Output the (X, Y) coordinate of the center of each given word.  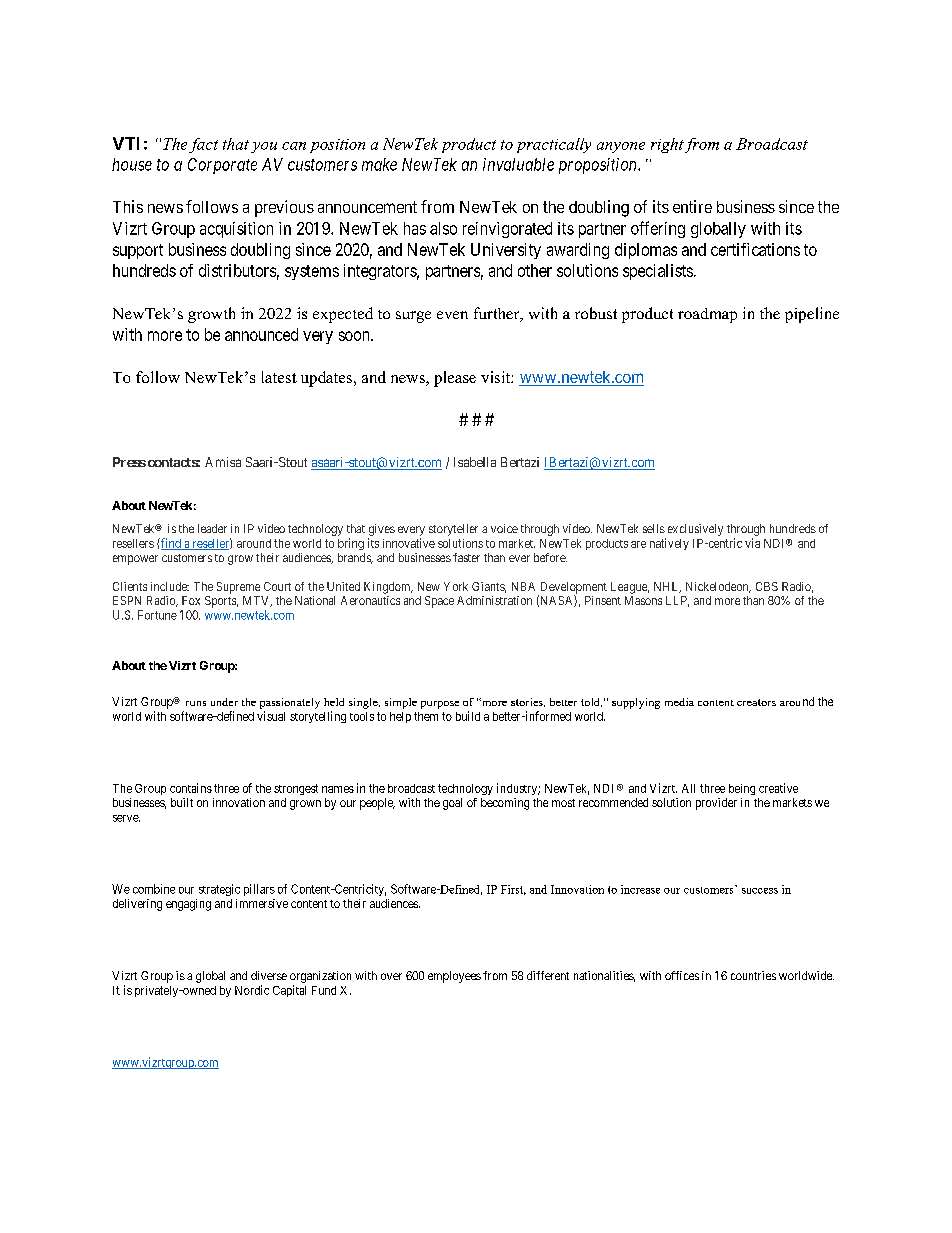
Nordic (252, 990)
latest (279, 377)
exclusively (694, 531)
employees (454, 977)
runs (196, 703)
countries (753, 975)
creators (756, 702)
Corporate (222, 166)
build (468, 716)
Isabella (475, 462)
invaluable (518, 164)
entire (692, 206)
